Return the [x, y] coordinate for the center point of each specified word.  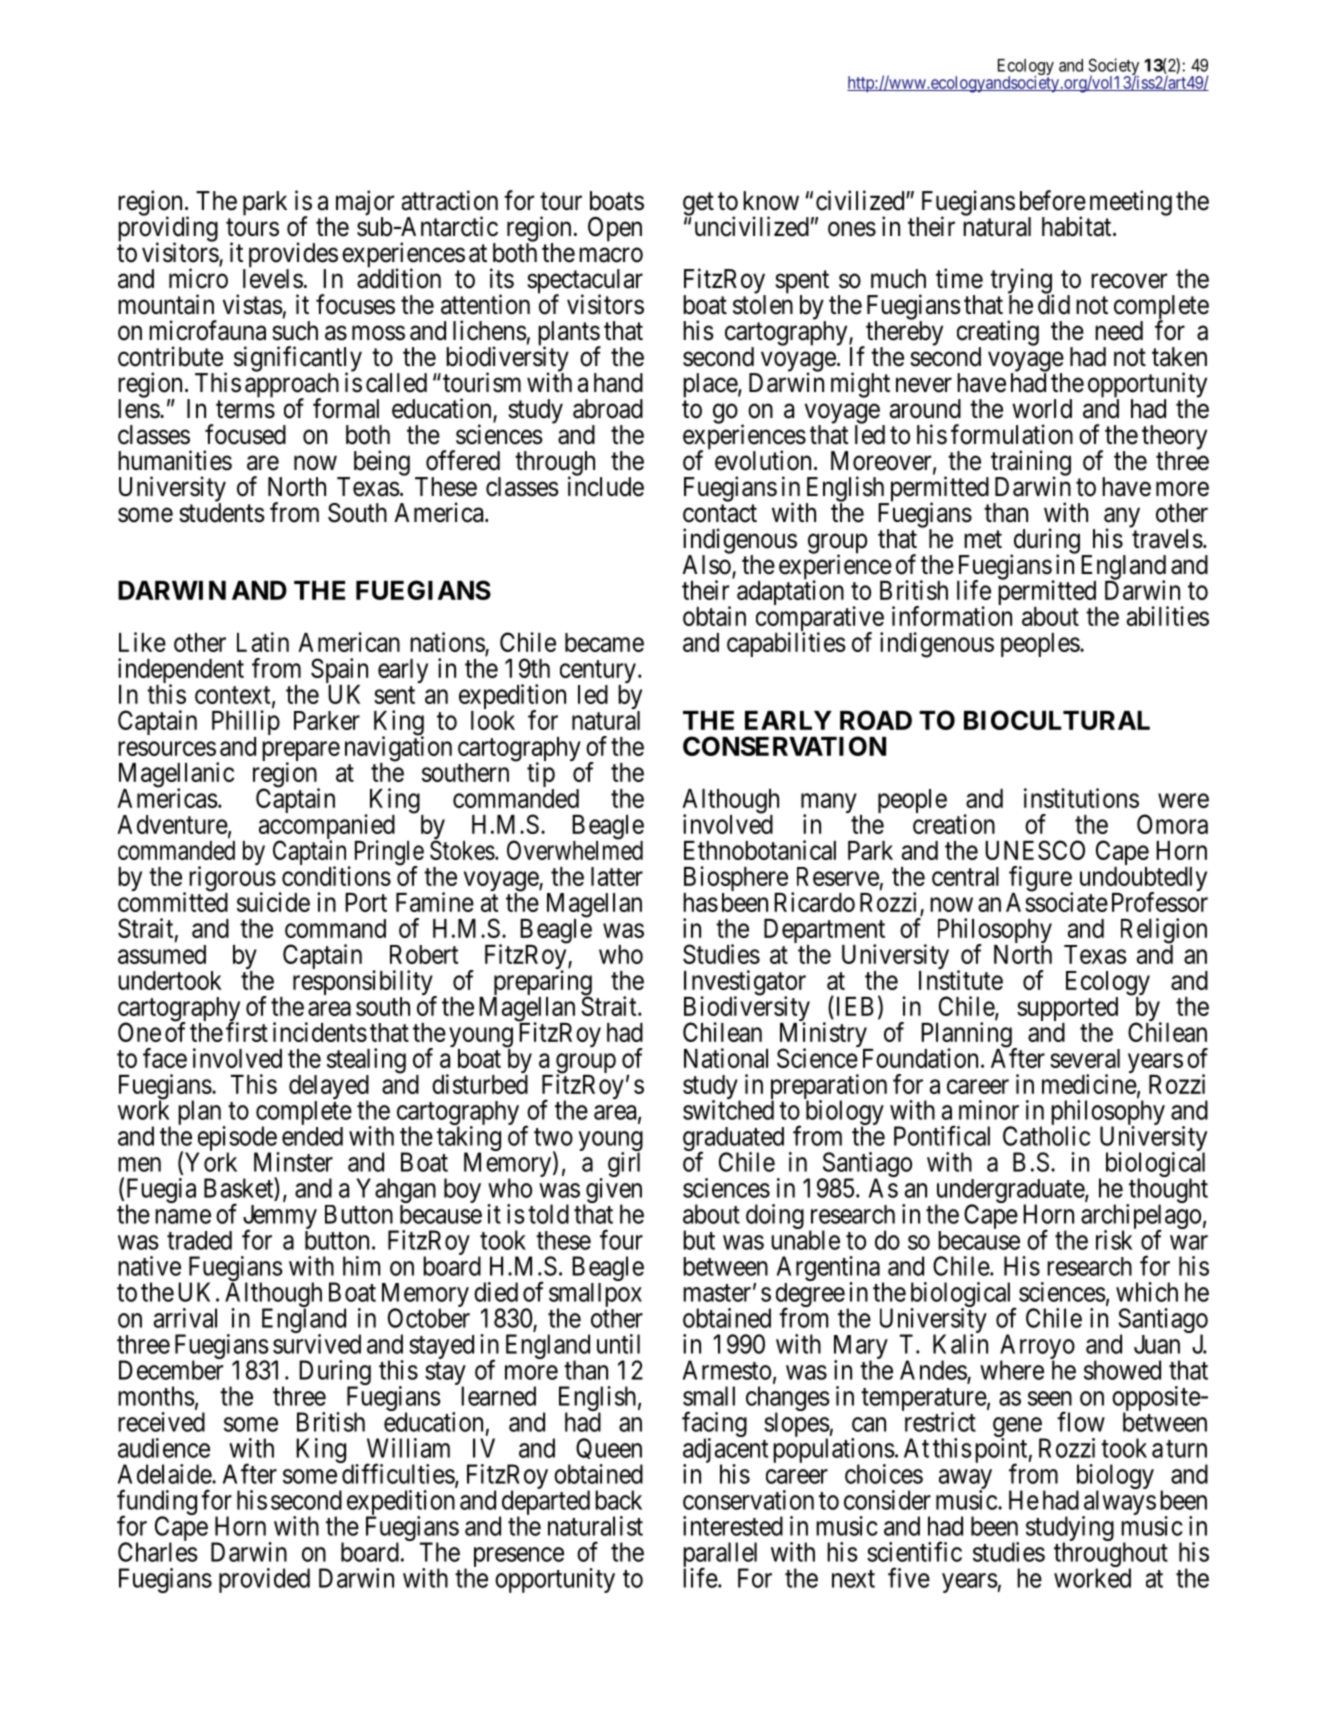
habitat [1078, 226]
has [700, 902]
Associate [1057, 902]
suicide [273, 902]
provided [264, 1580]
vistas [253, 304]
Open [615, 229]
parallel [720, 1555]
